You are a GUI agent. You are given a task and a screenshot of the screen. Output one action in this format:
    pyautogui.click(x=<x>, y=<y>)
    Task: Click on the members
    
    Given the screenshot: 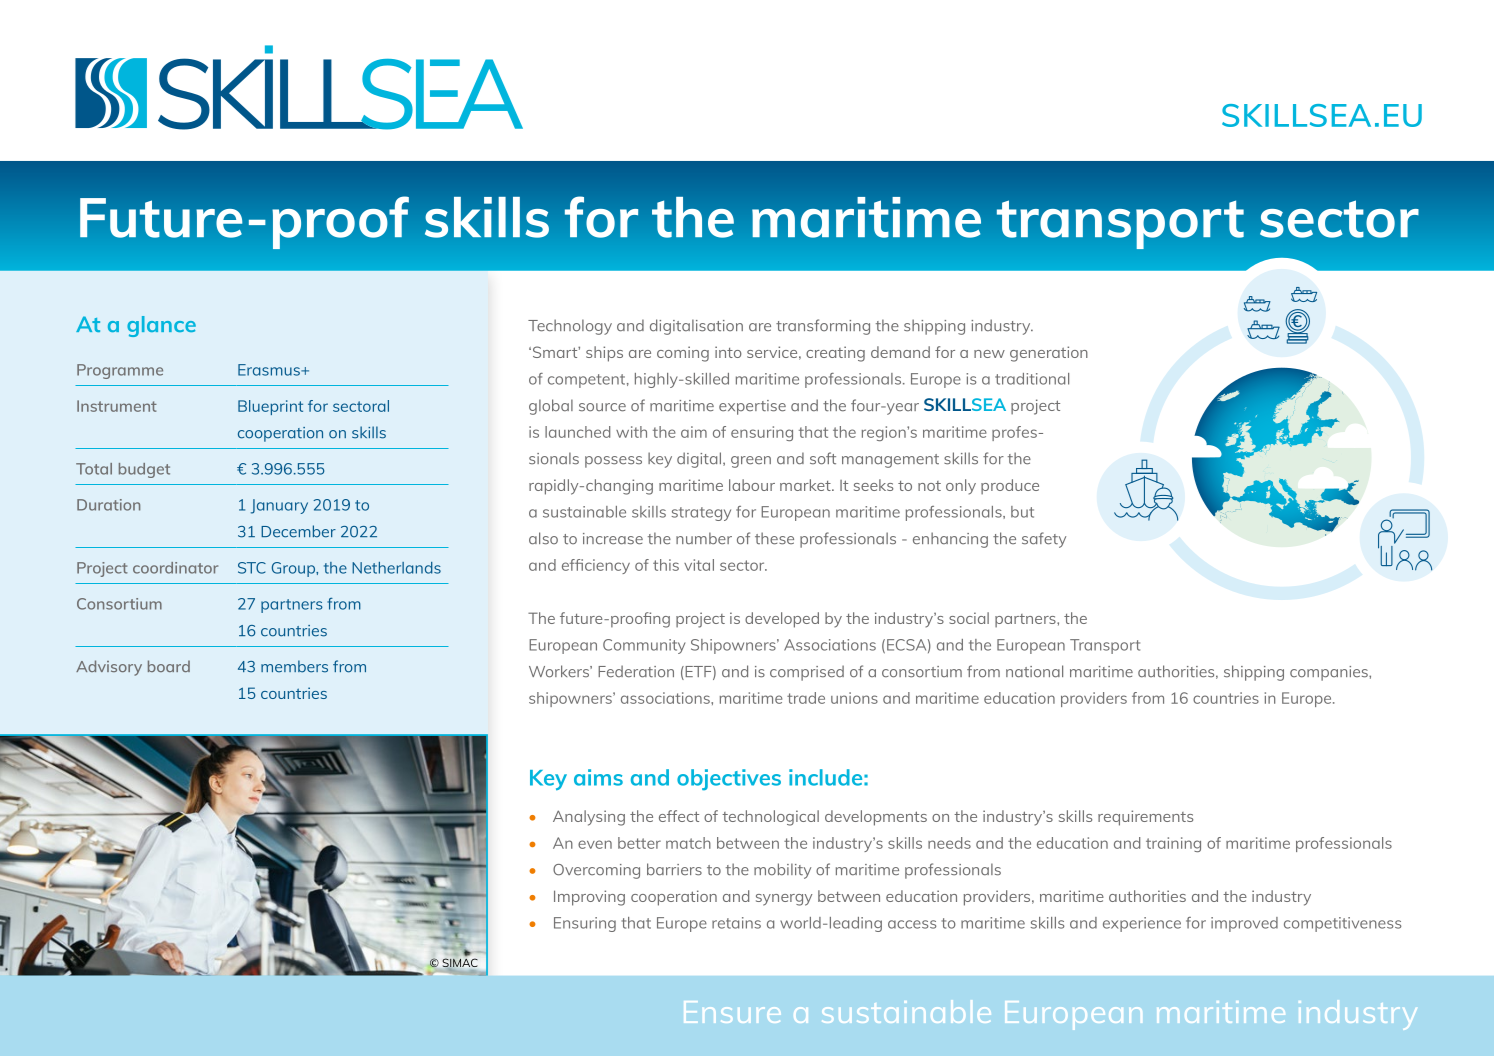 What is the action you would take?
    pyautogui.click(x=294, y=666)
